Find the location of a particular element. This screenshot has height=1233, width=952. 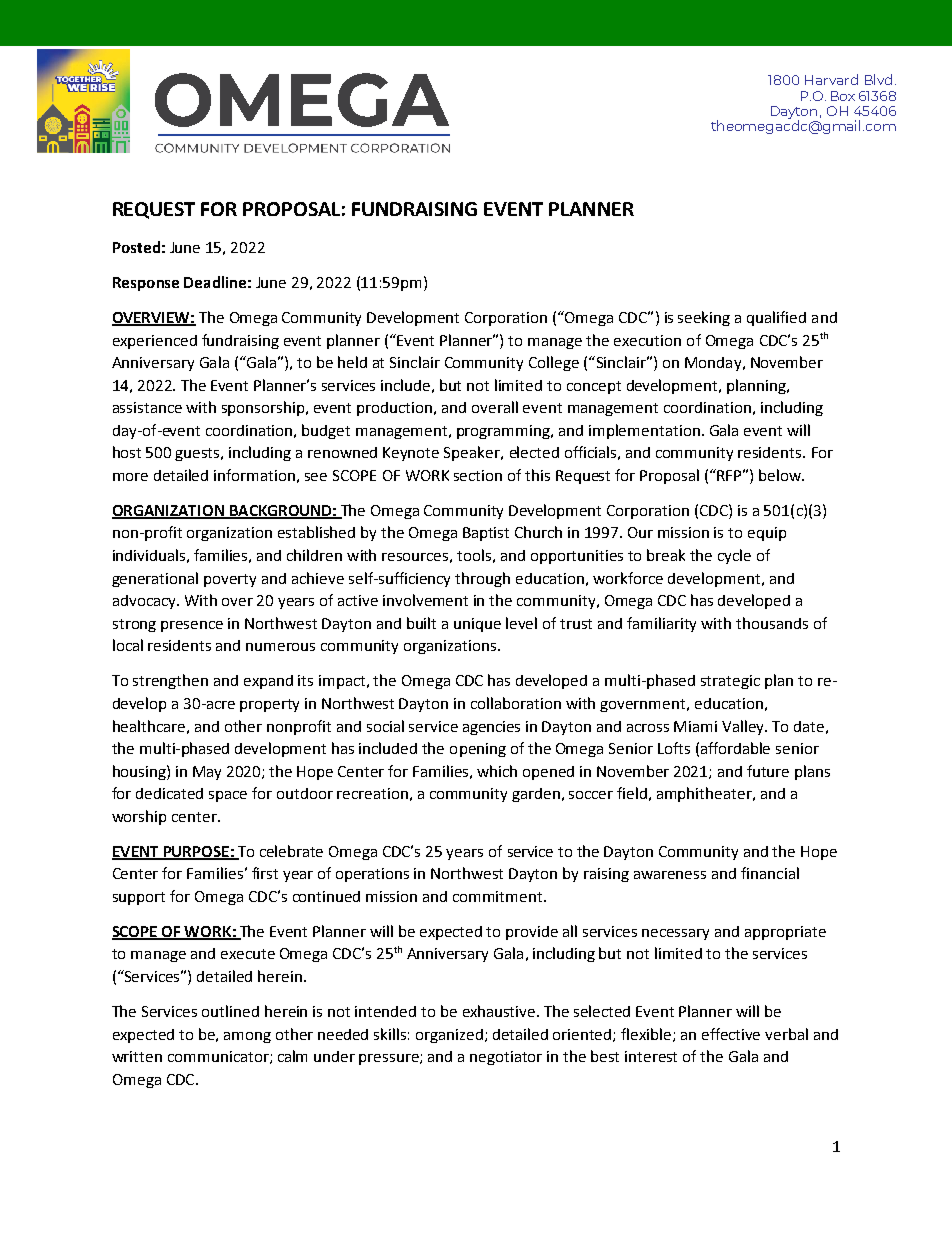

section is located at coordinates (478, 475).
